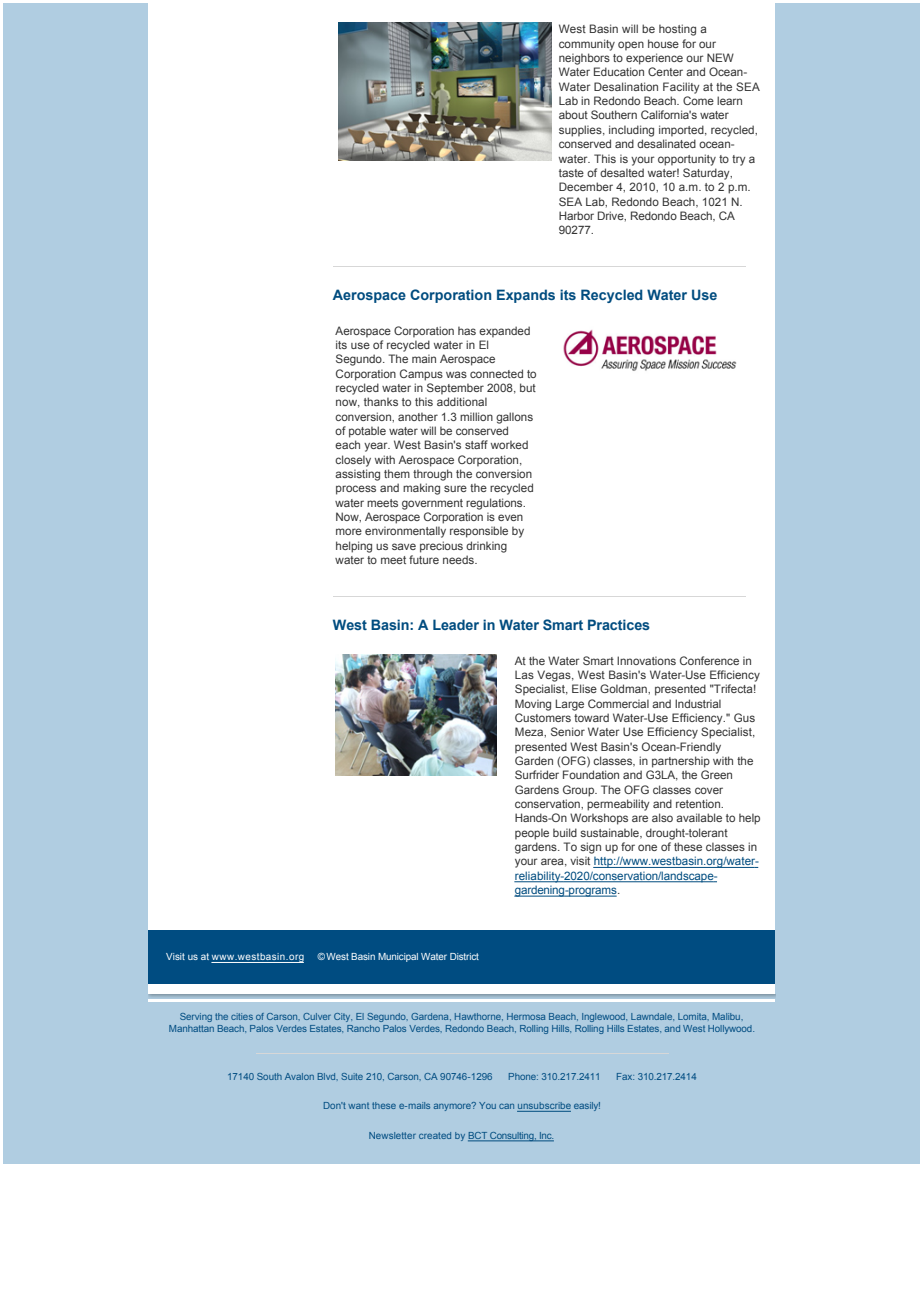  What do you see at coordinates (665, 71) in the page?
I see `Center` at bounding box center [665, 71].
